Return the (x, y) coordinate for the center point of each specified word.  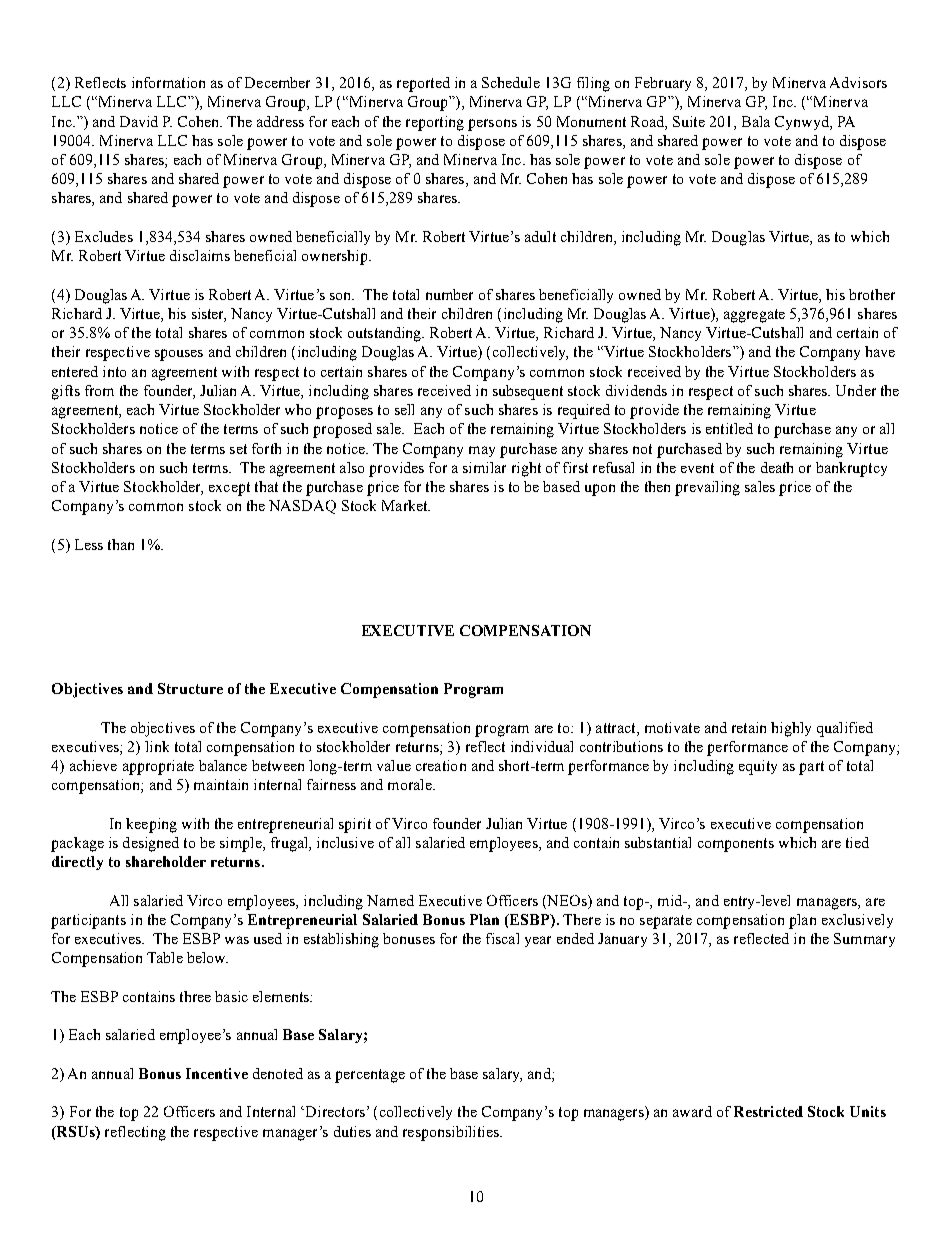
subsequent (528, 392)
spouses (179, 355)
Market (406, 505)
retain (749, 727)
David (139, 121)
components (736, 845)
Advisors (858, 82)
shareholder (166, 861)
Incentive (217, 1073)
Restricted (768, 1111)
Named (390, 900)
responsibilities (452, 1133)
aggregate (754, 316)
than (121, 544)
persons (492, 125)
